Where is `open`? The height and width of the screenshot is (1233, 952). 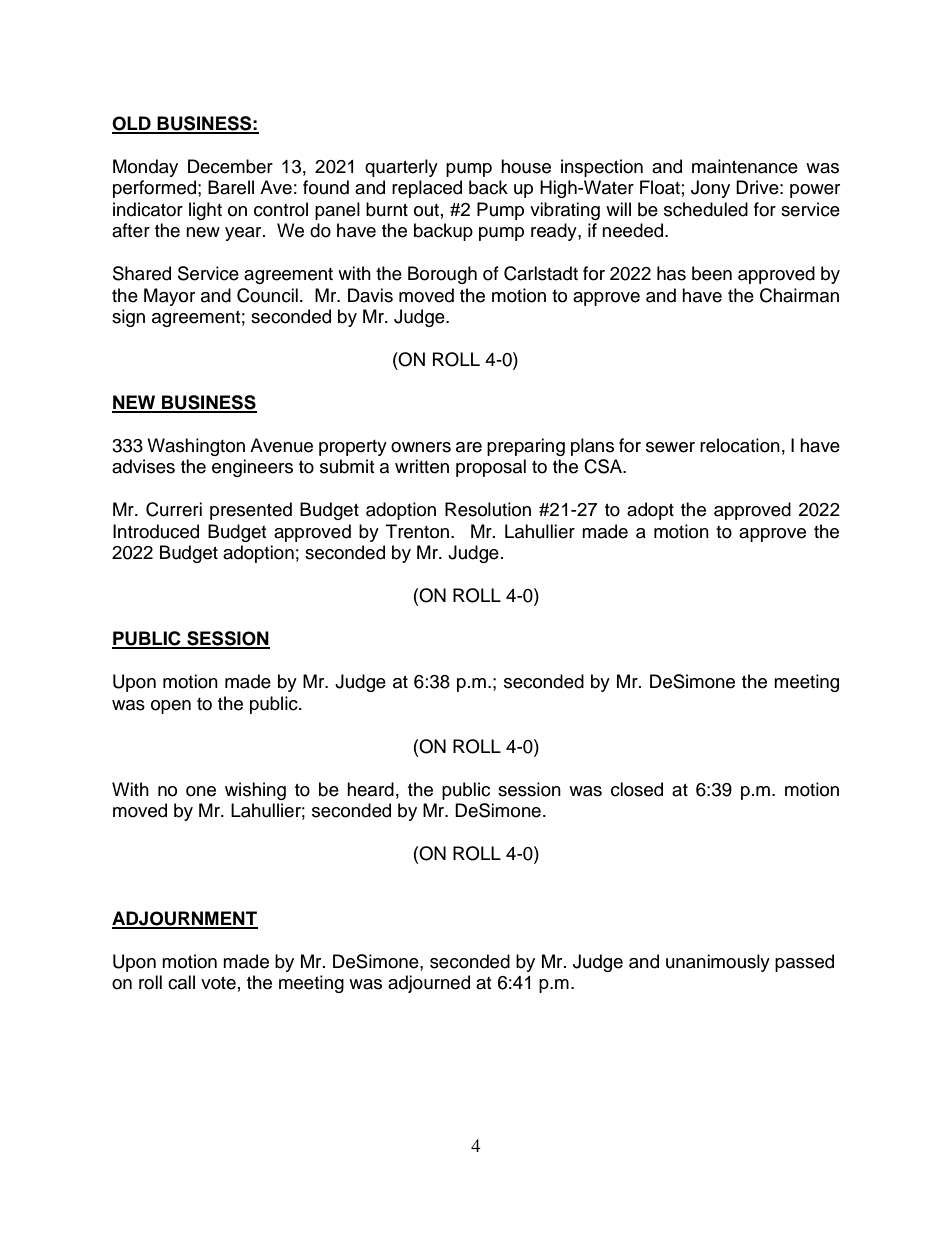
open is located at coordinates (171, 707).
